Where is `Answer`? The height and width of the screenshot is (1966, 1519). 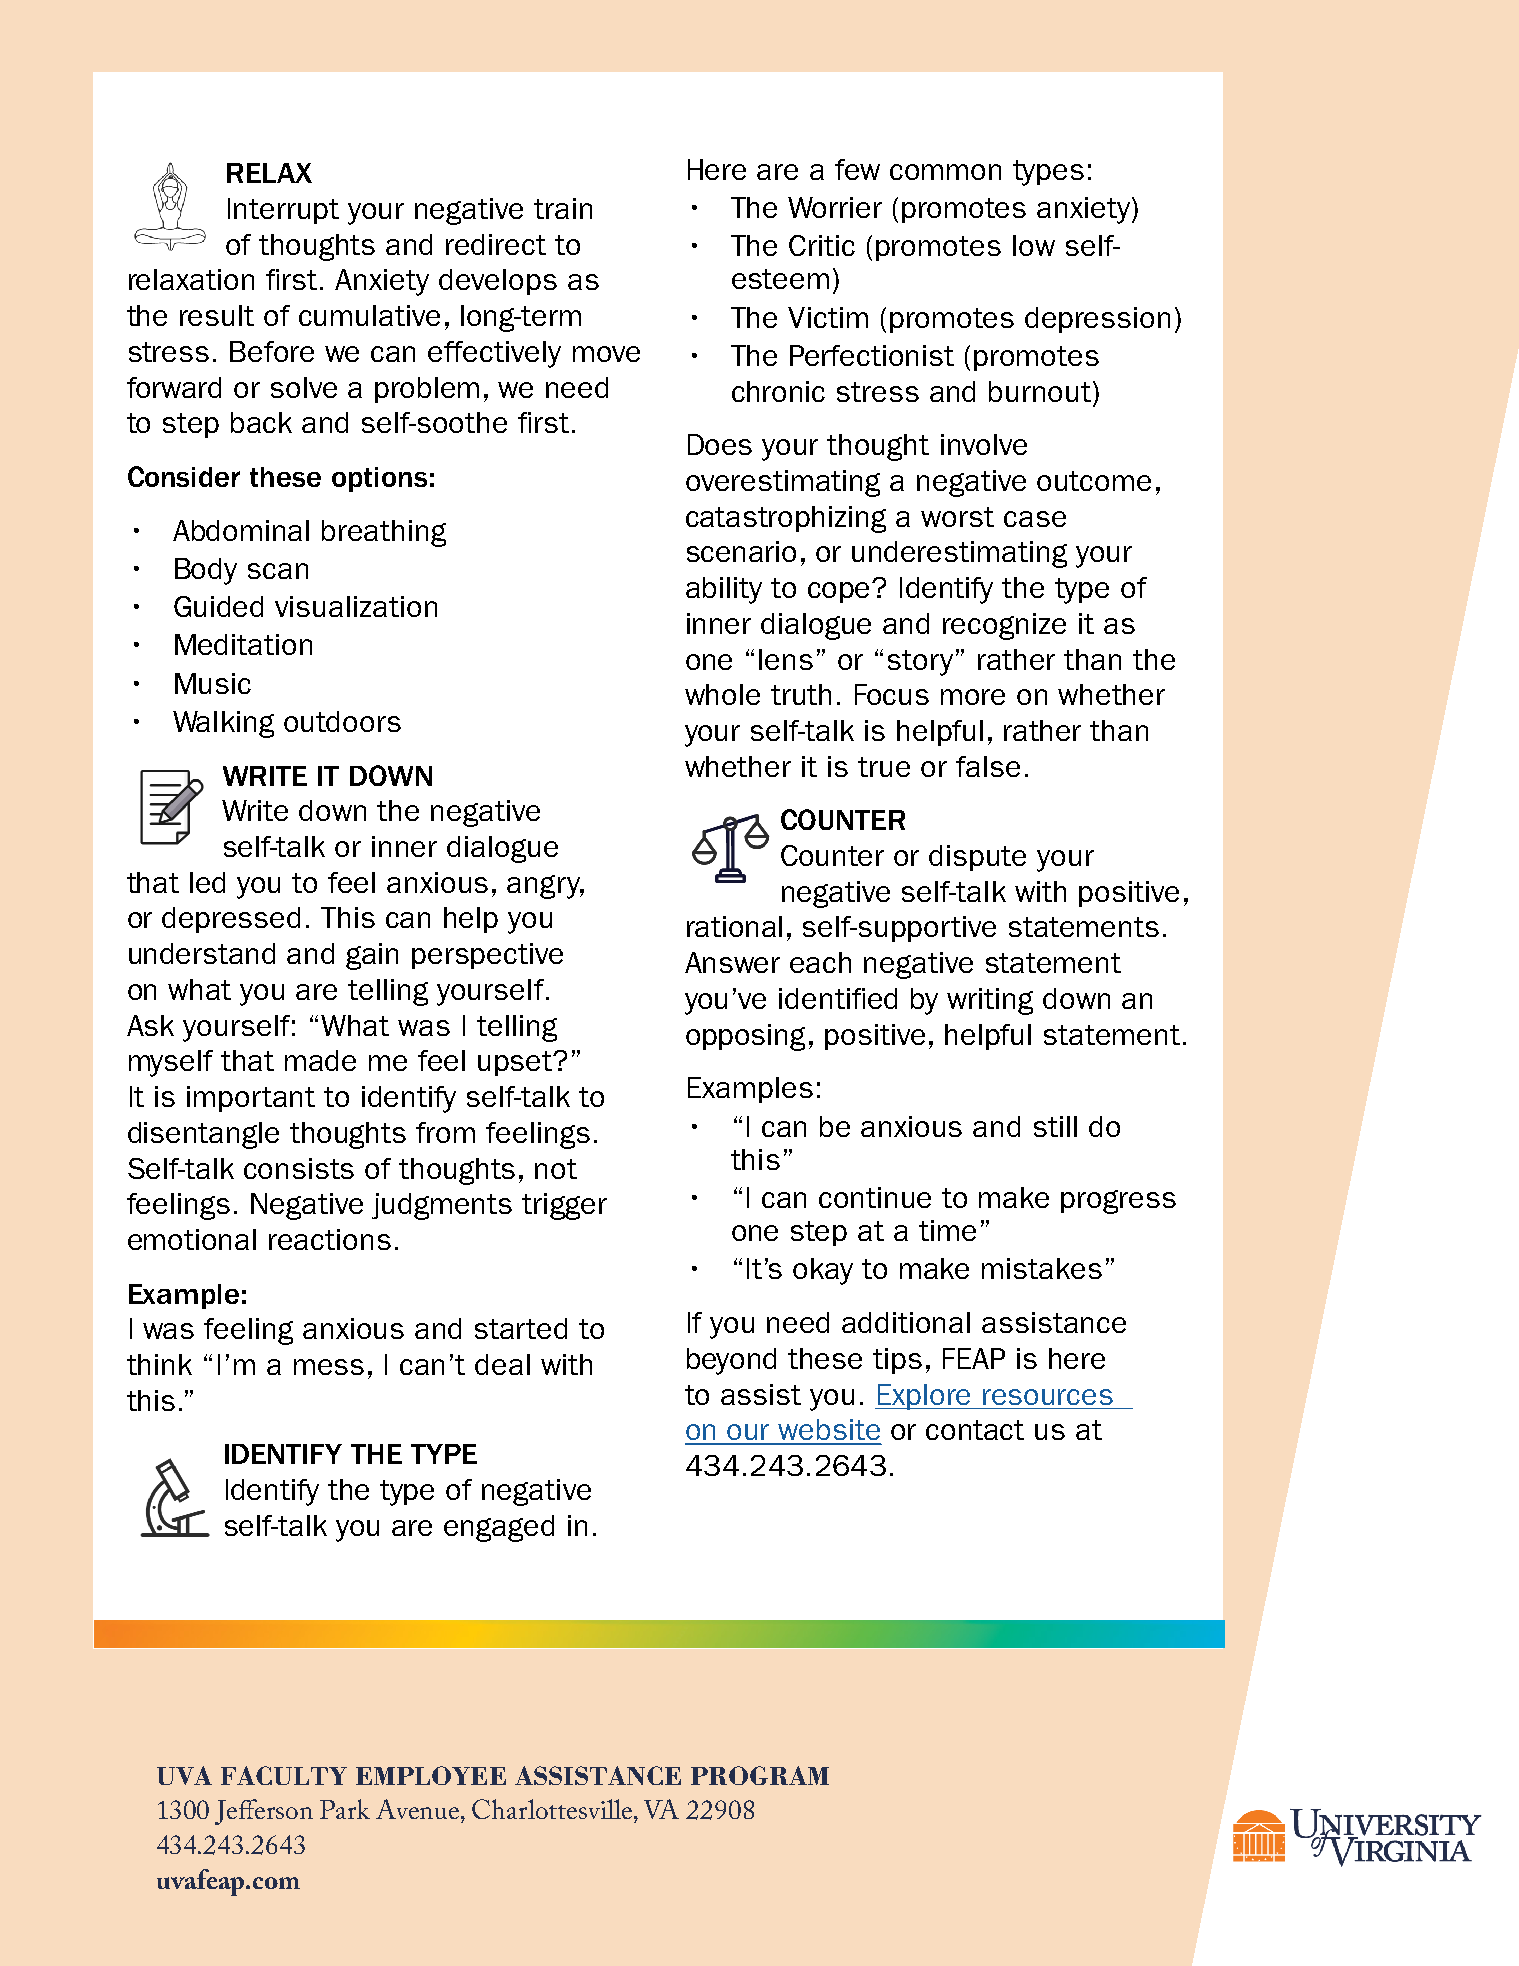 Answer is located at coordinates (732, 962).
